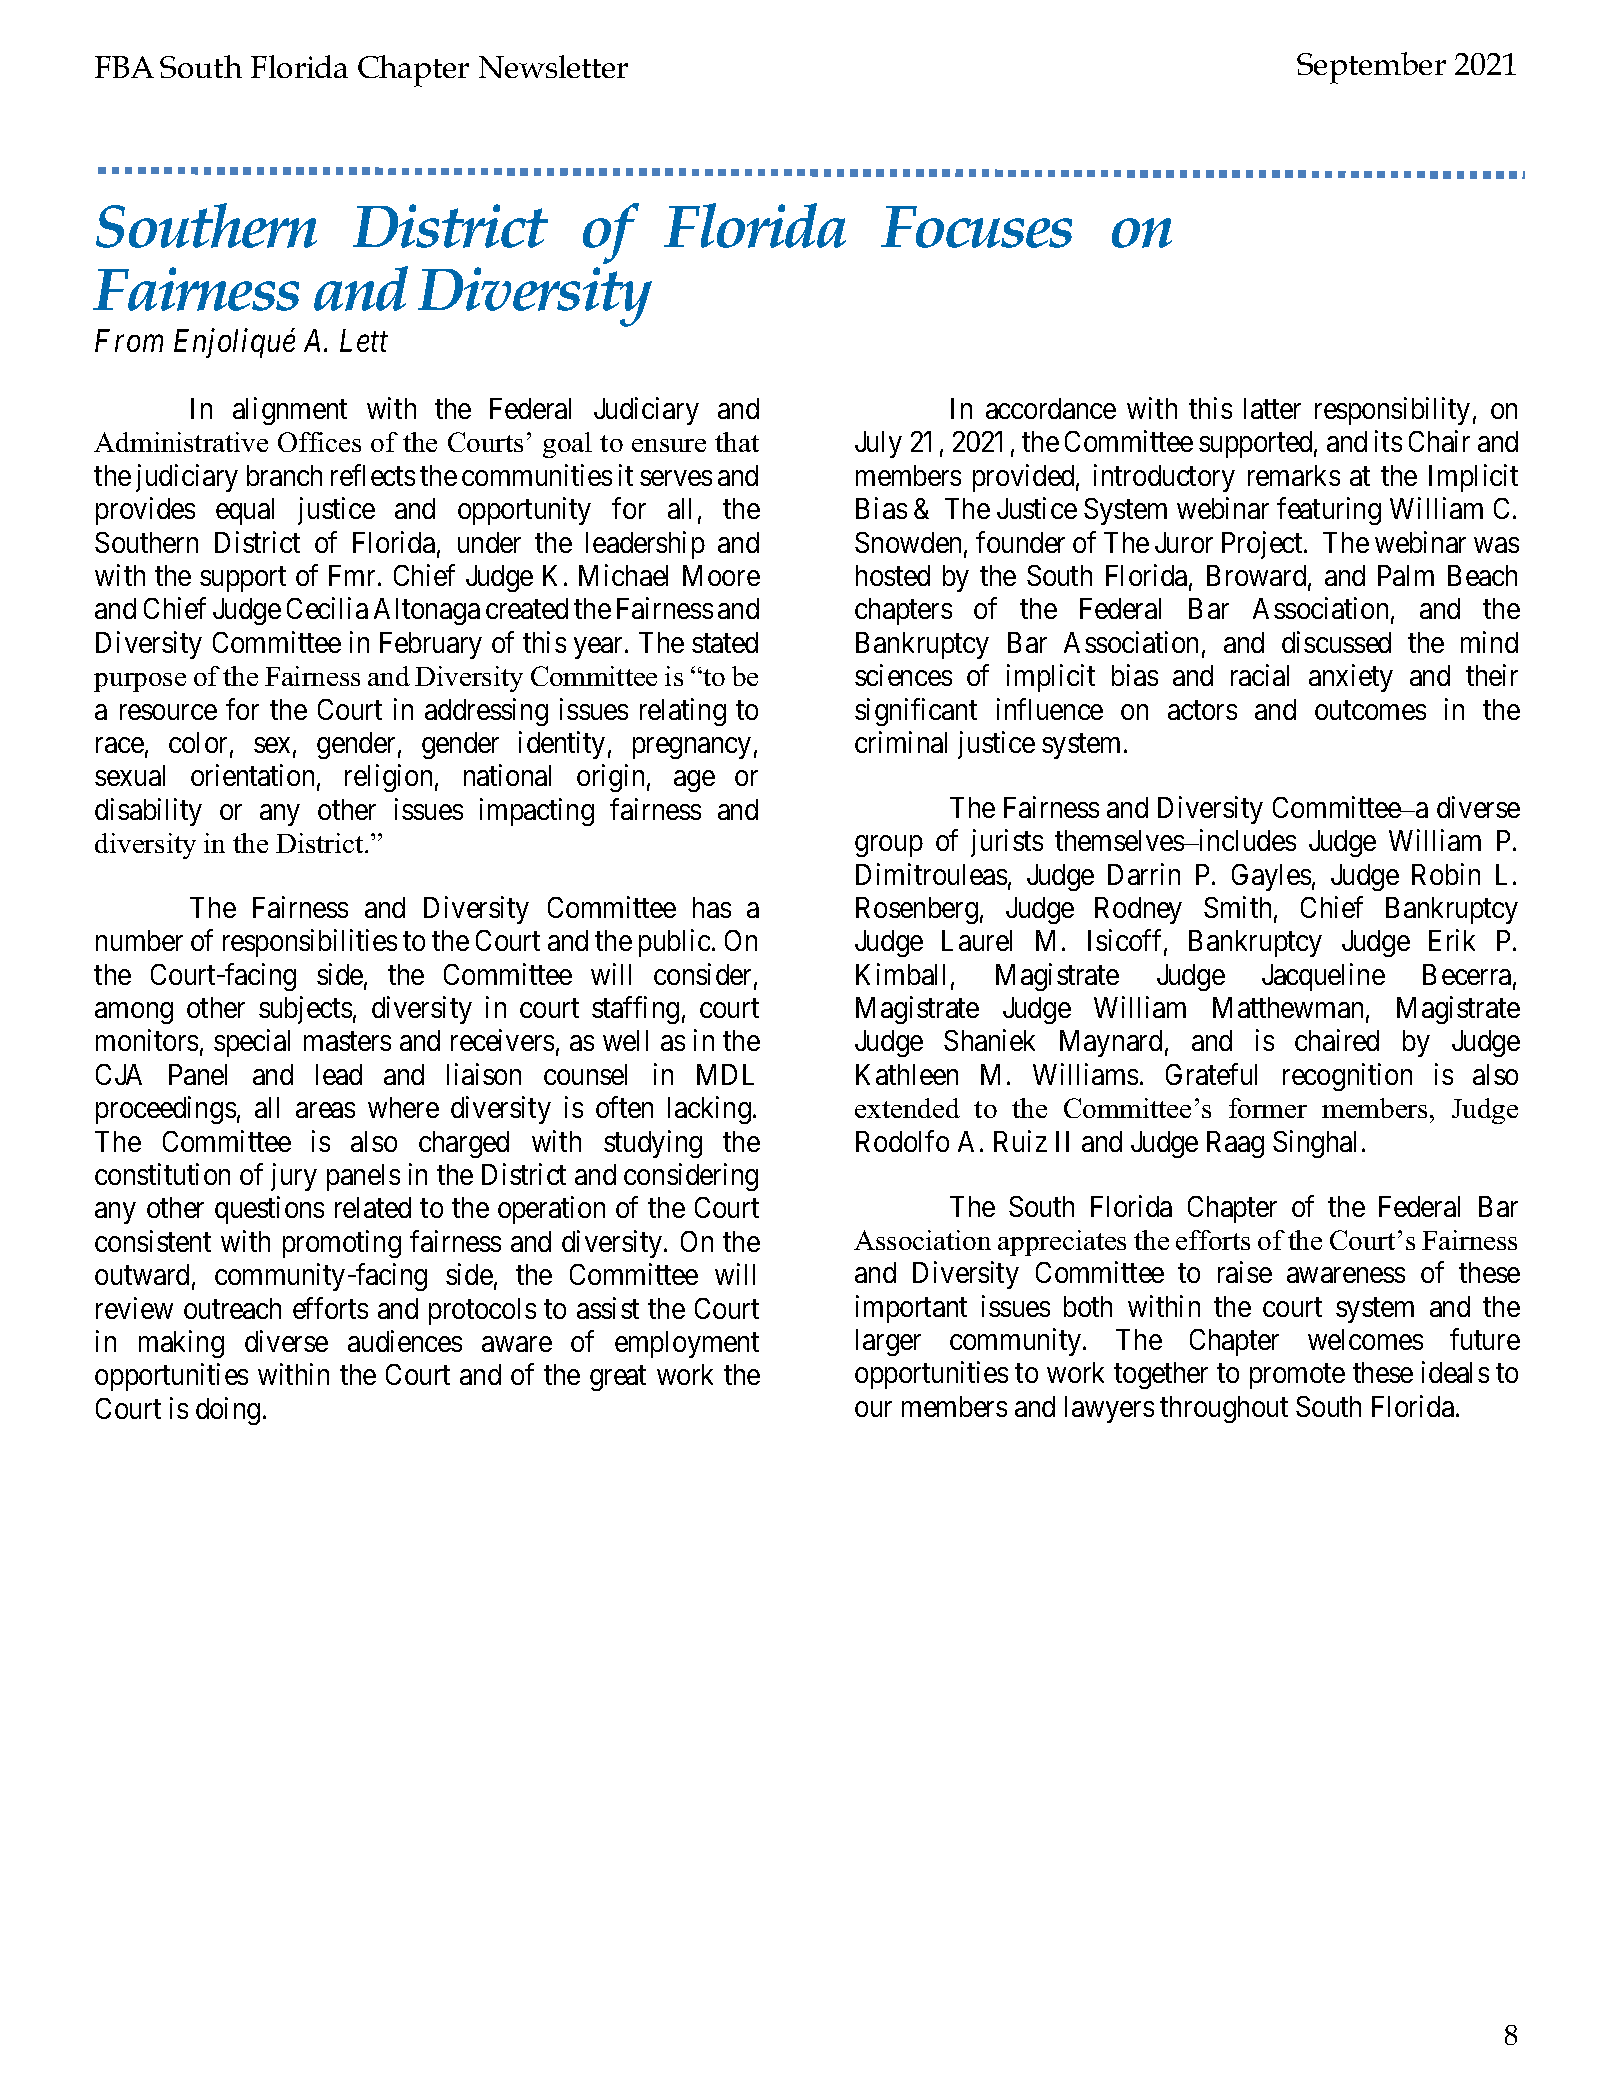  I want to click on equal, so click(245, 511).
